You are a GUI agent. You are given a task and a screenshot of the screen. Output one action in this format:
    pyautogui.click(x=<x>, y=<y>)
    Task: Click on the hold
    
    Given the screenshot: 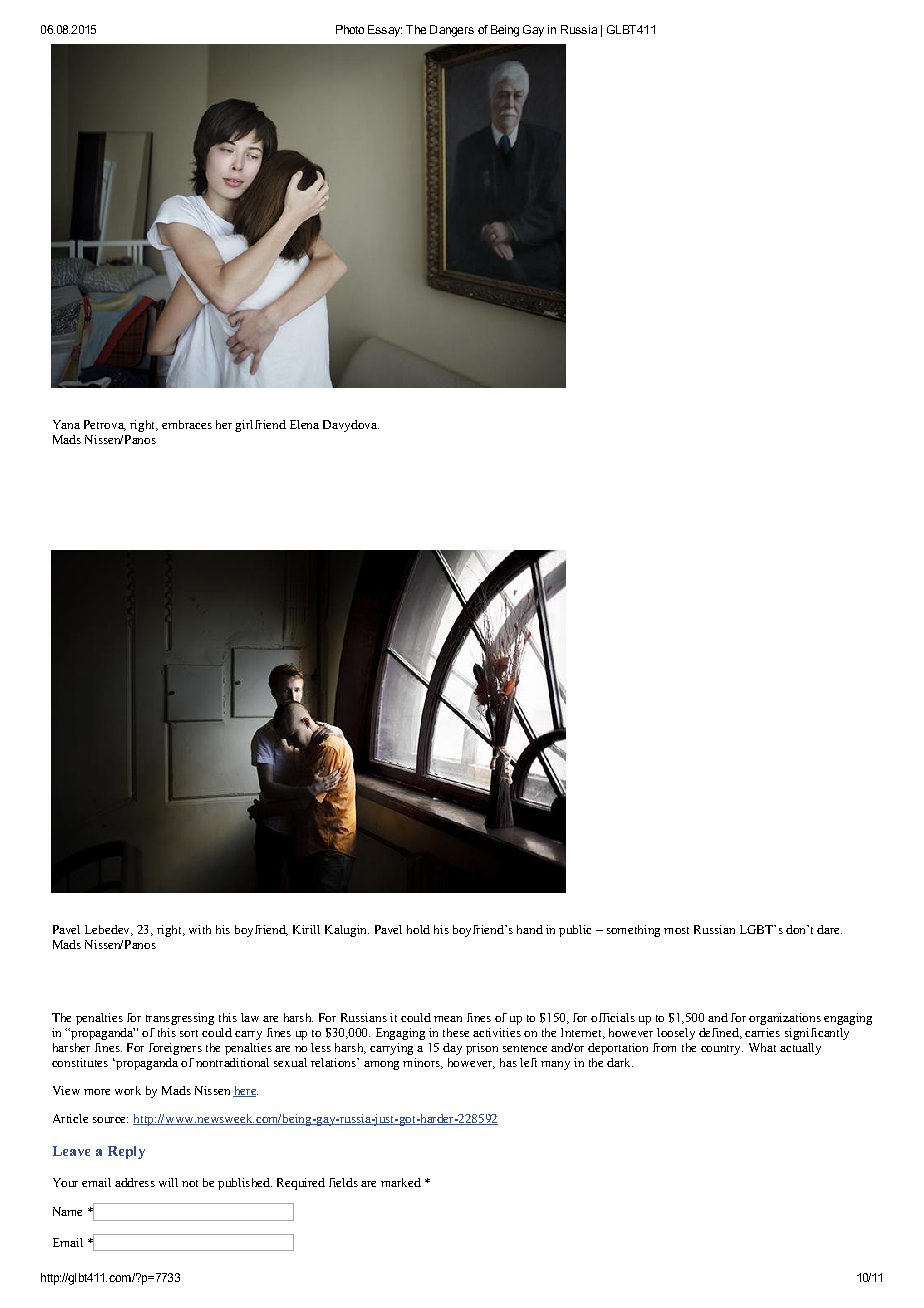 What is the action you would take?
    pyautogui.click(x=418, y=929)
